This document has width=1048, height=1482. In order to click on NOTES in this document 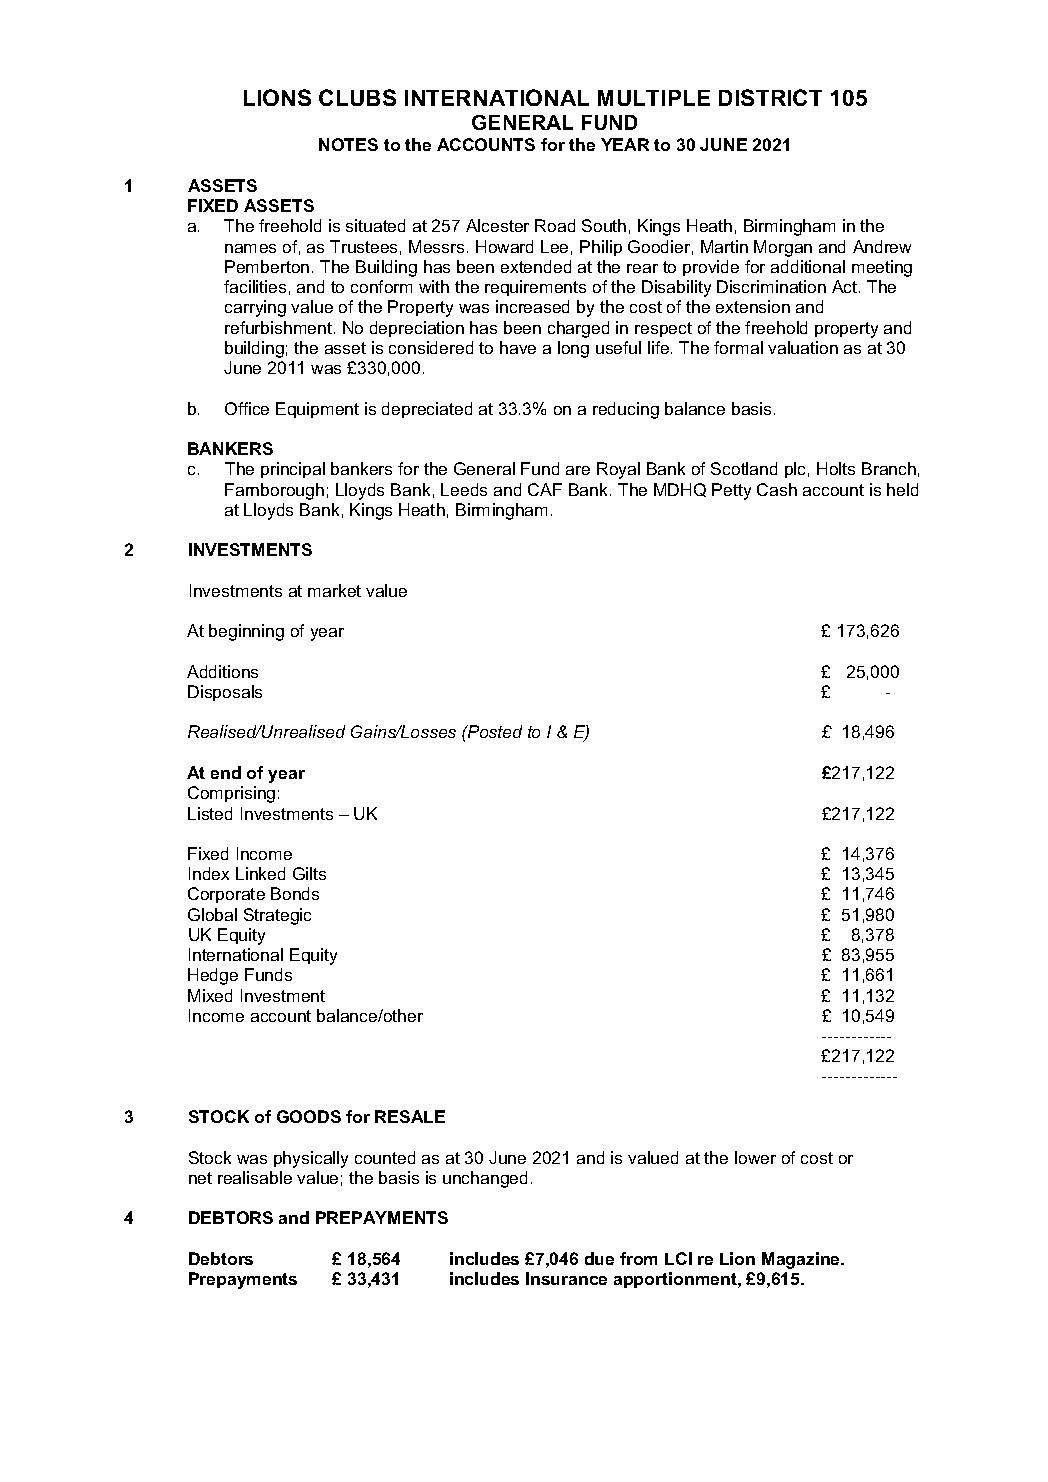, I will do `click(348, 144)`.
